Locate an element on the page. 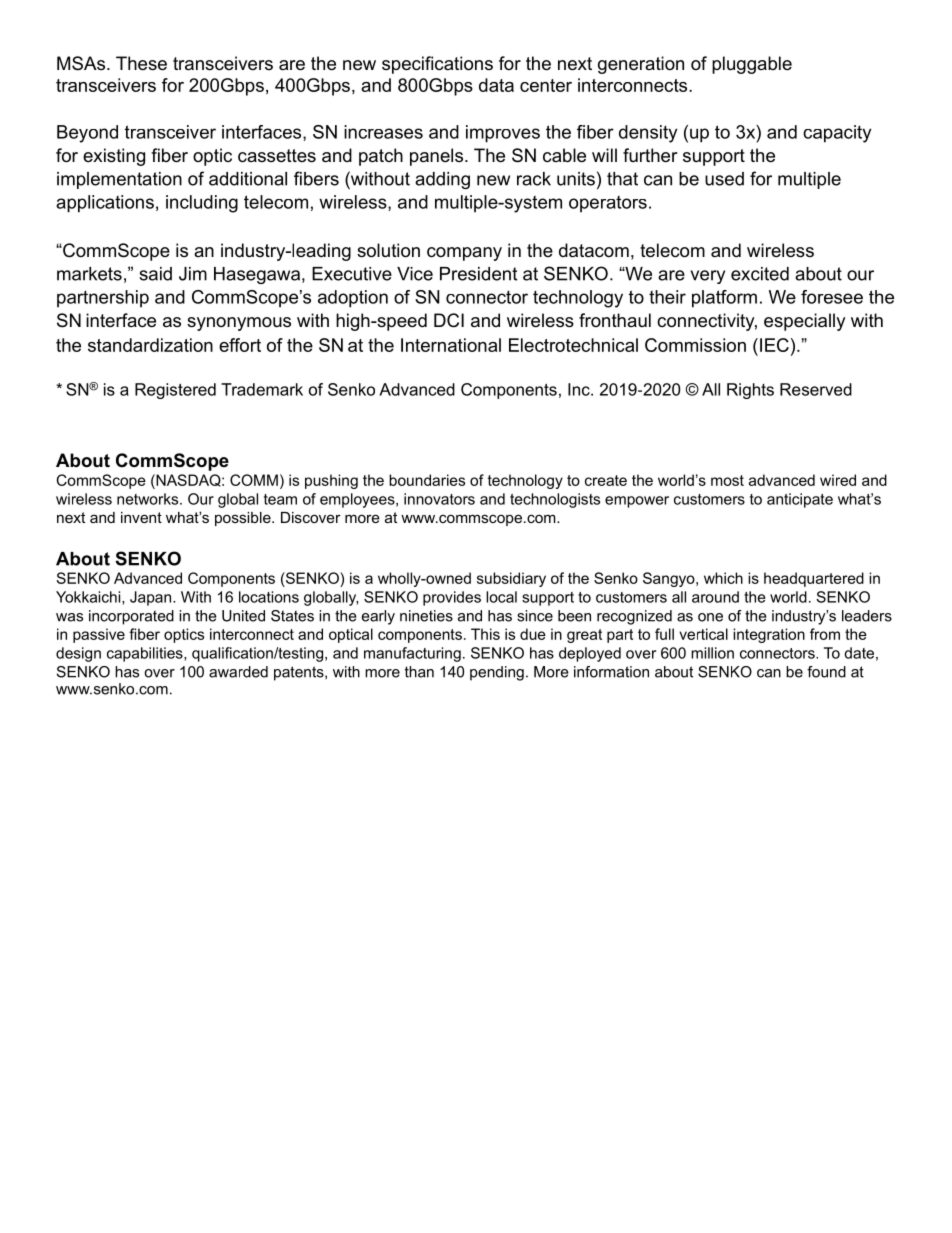  manufacturing is located at coordinates (412, 654).
